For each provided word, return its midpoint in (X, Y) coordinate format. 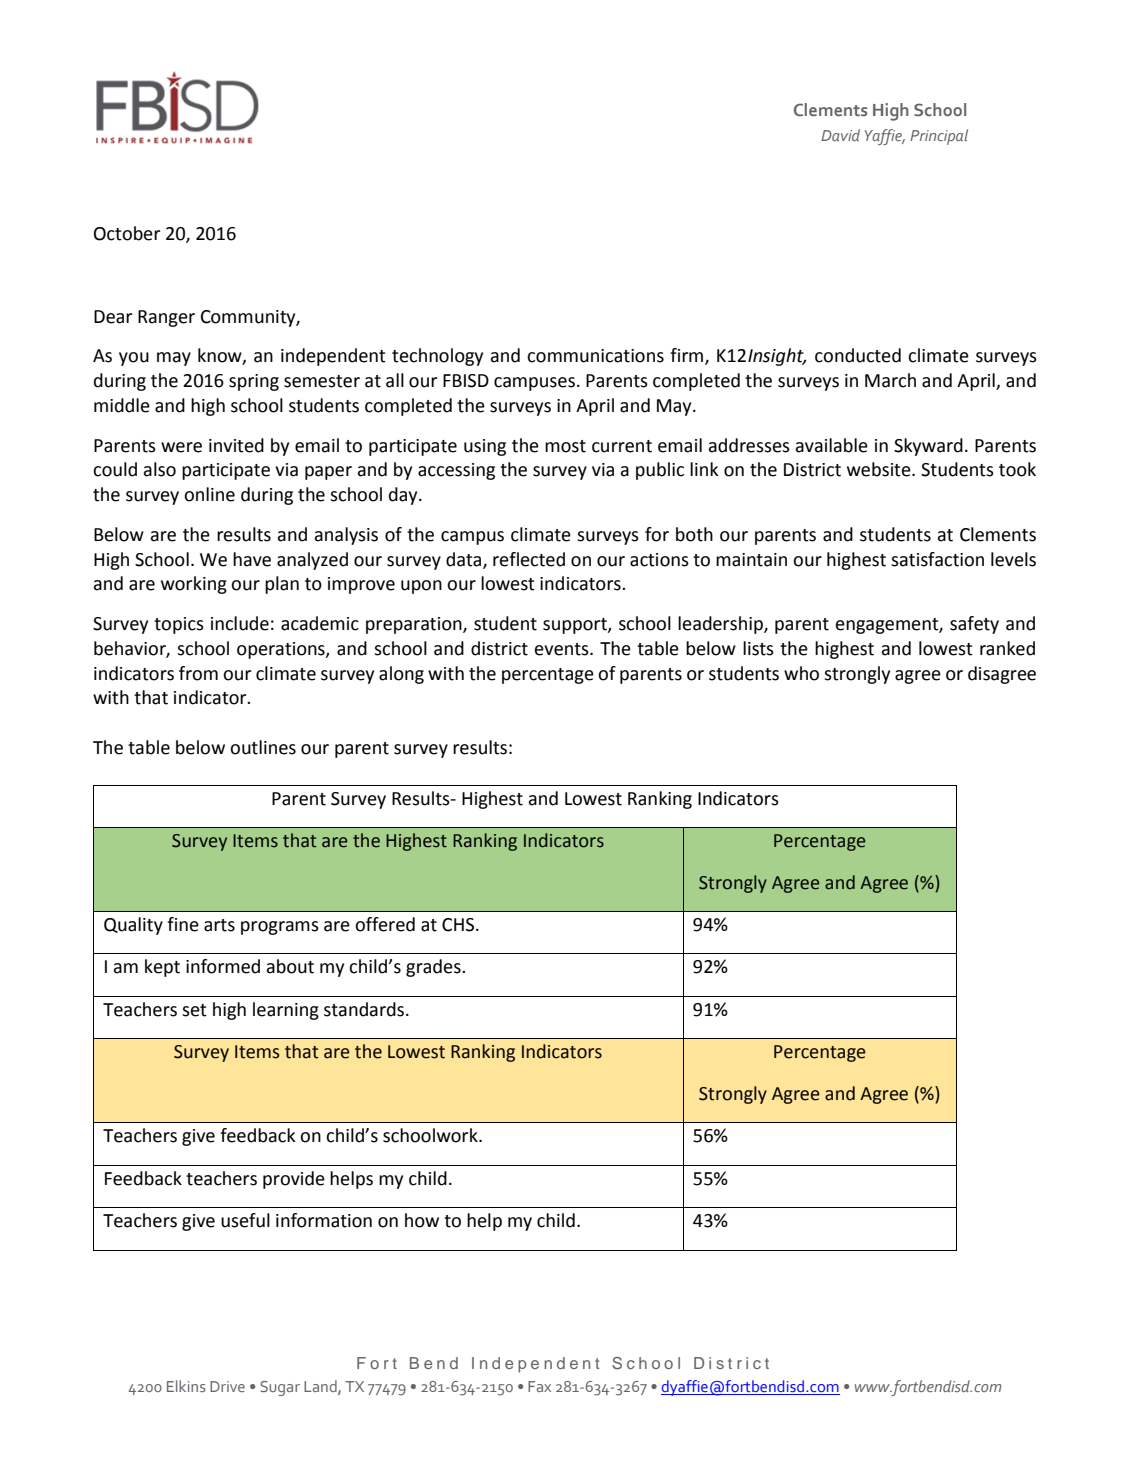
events (563, 649)
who (801, 673)
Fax (539, 1386)
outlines (263, 747)
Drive (227, 1386)
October (127, 233)
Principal (939, 137)
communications (595, 356)
